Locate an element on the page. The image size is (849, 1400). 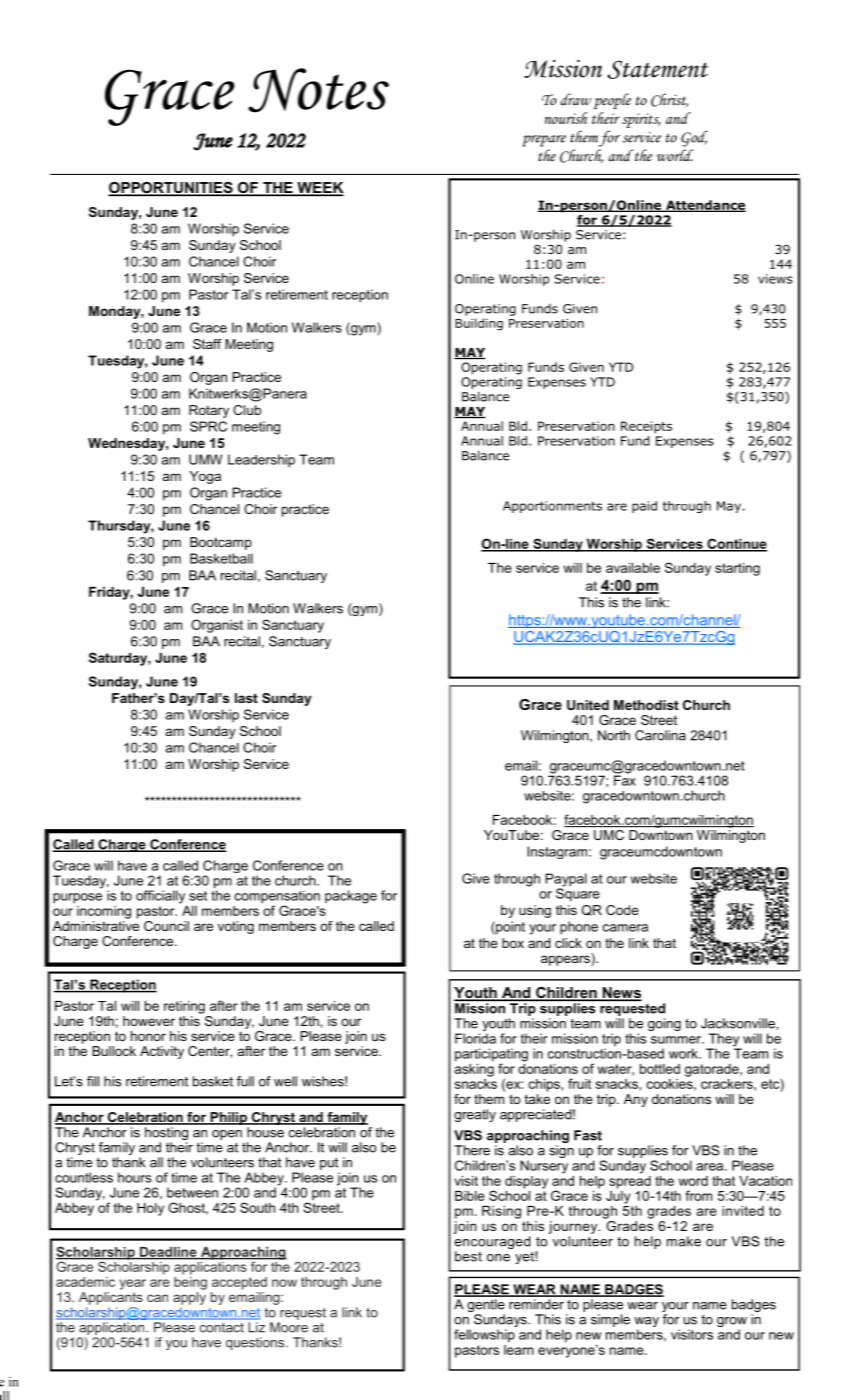
Notes is located at coordinates (318, 90).
